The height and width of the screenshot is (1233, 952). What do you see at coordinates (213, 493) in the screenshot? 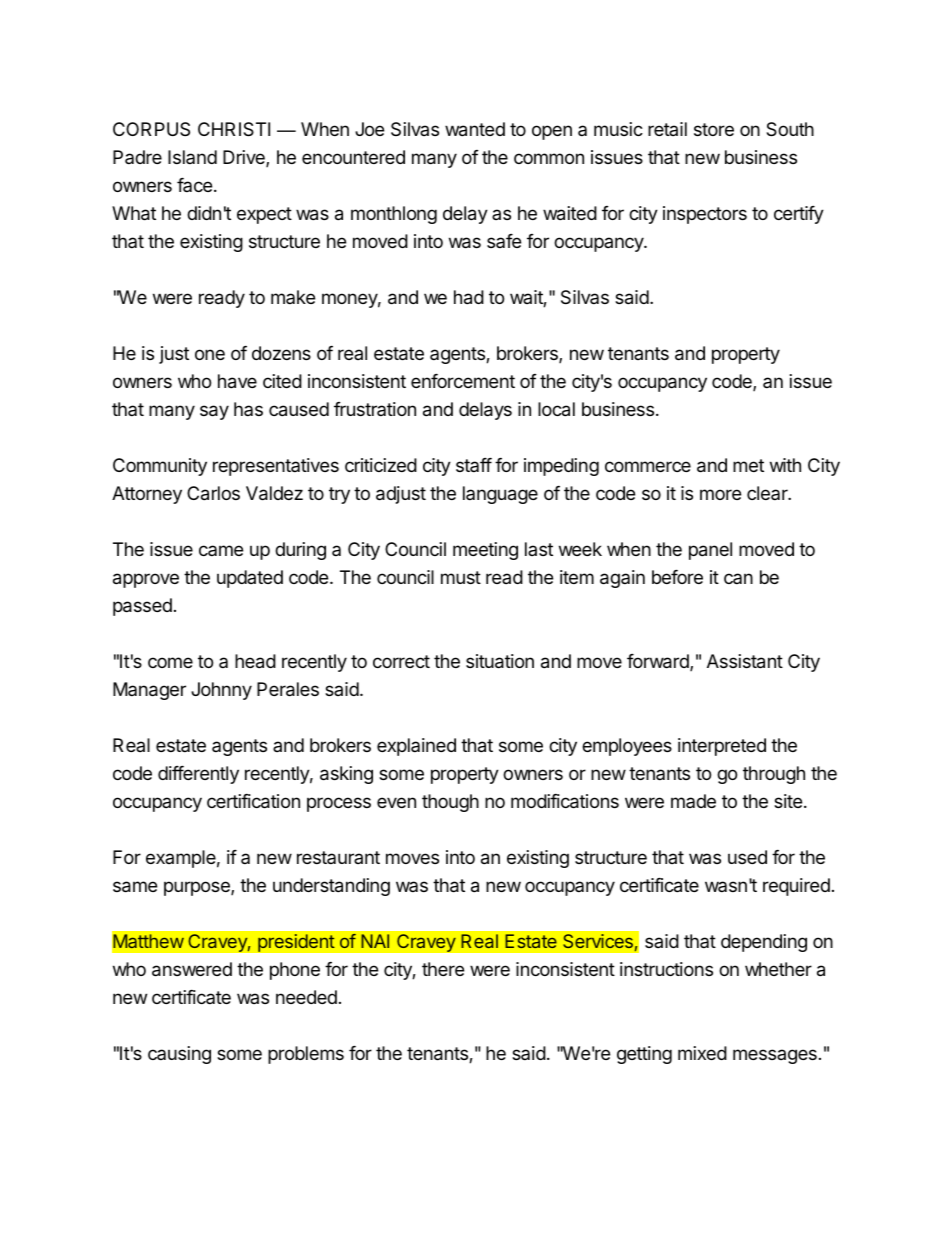
I see `Carlos` at bounding box center [213, 493].
